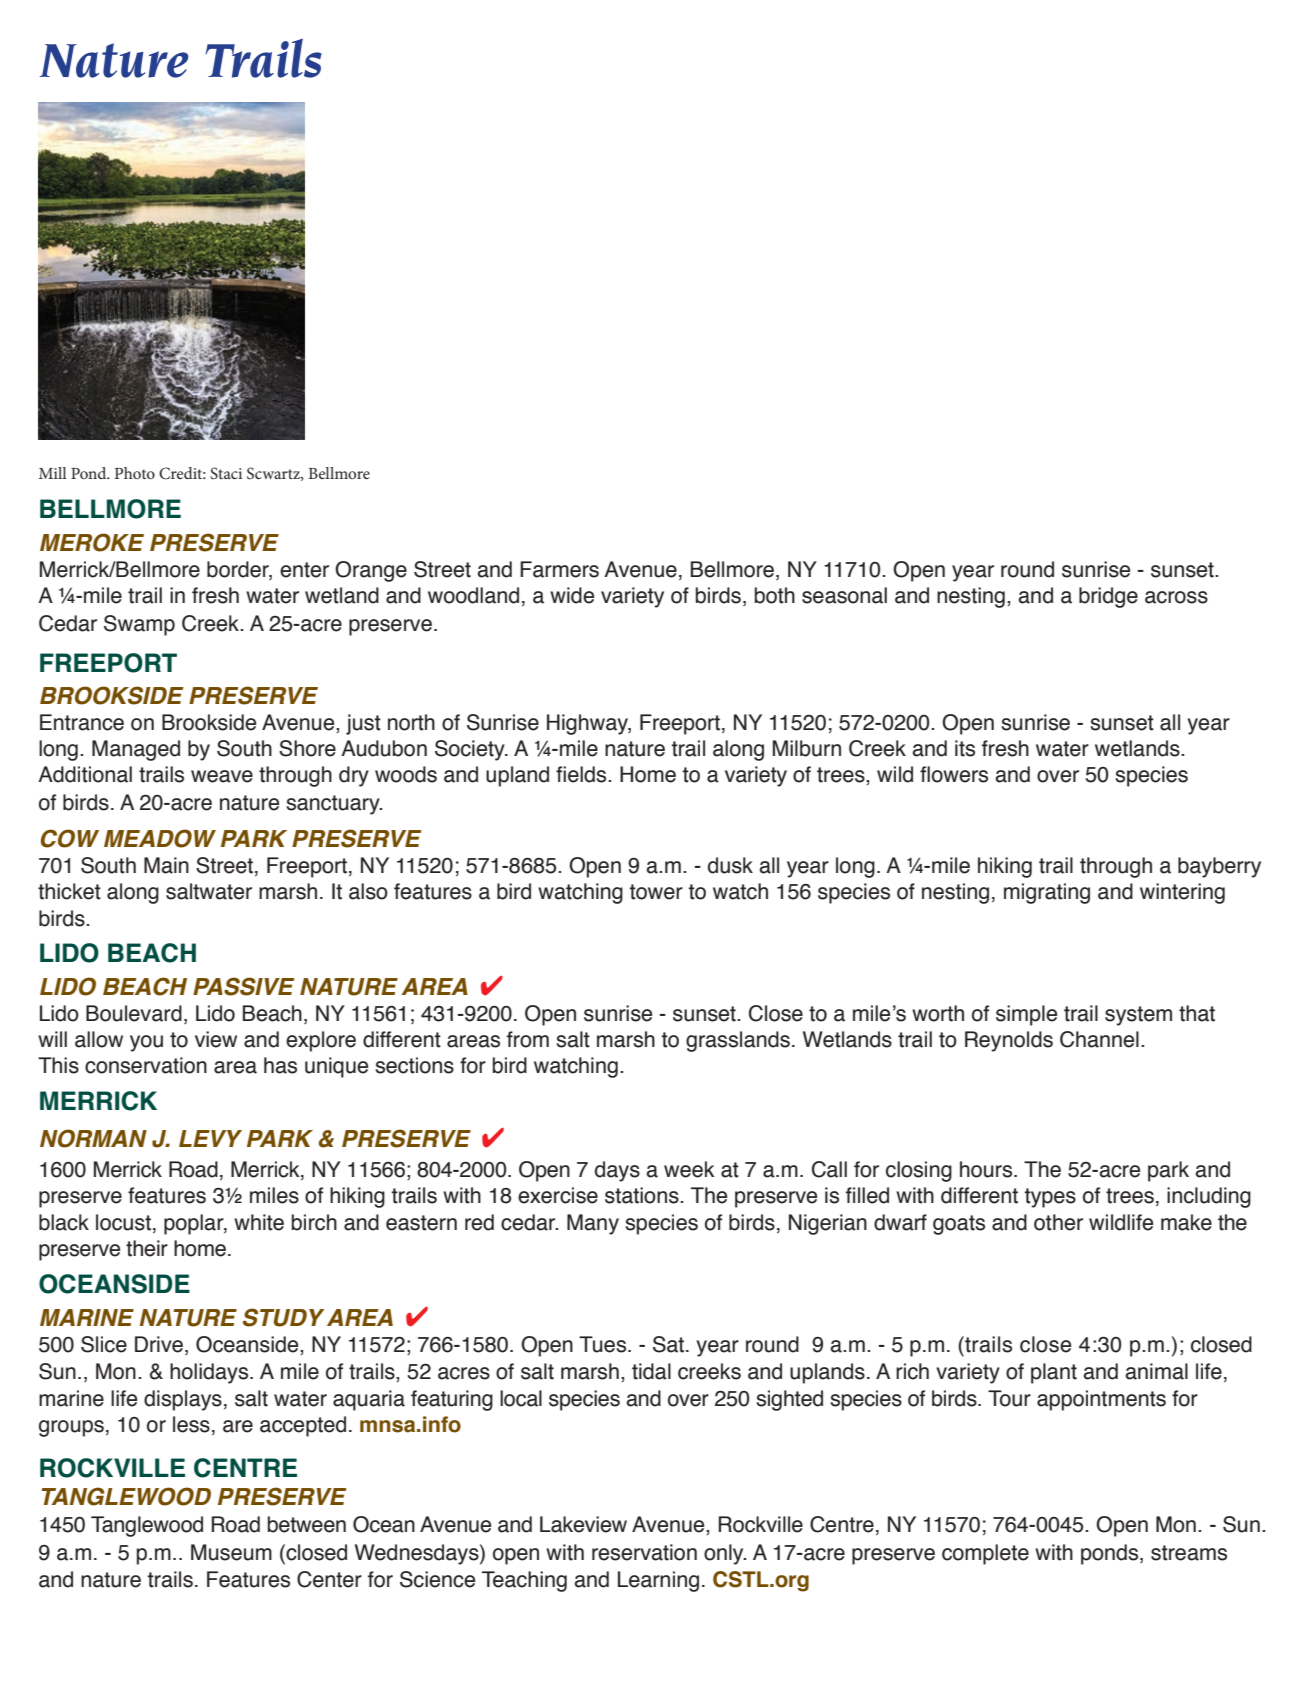 This page has width=1306, height=1690. What do you see at coordinates (226, 473) in the page?
I see `Staci` at bounding box center [226, 473].
